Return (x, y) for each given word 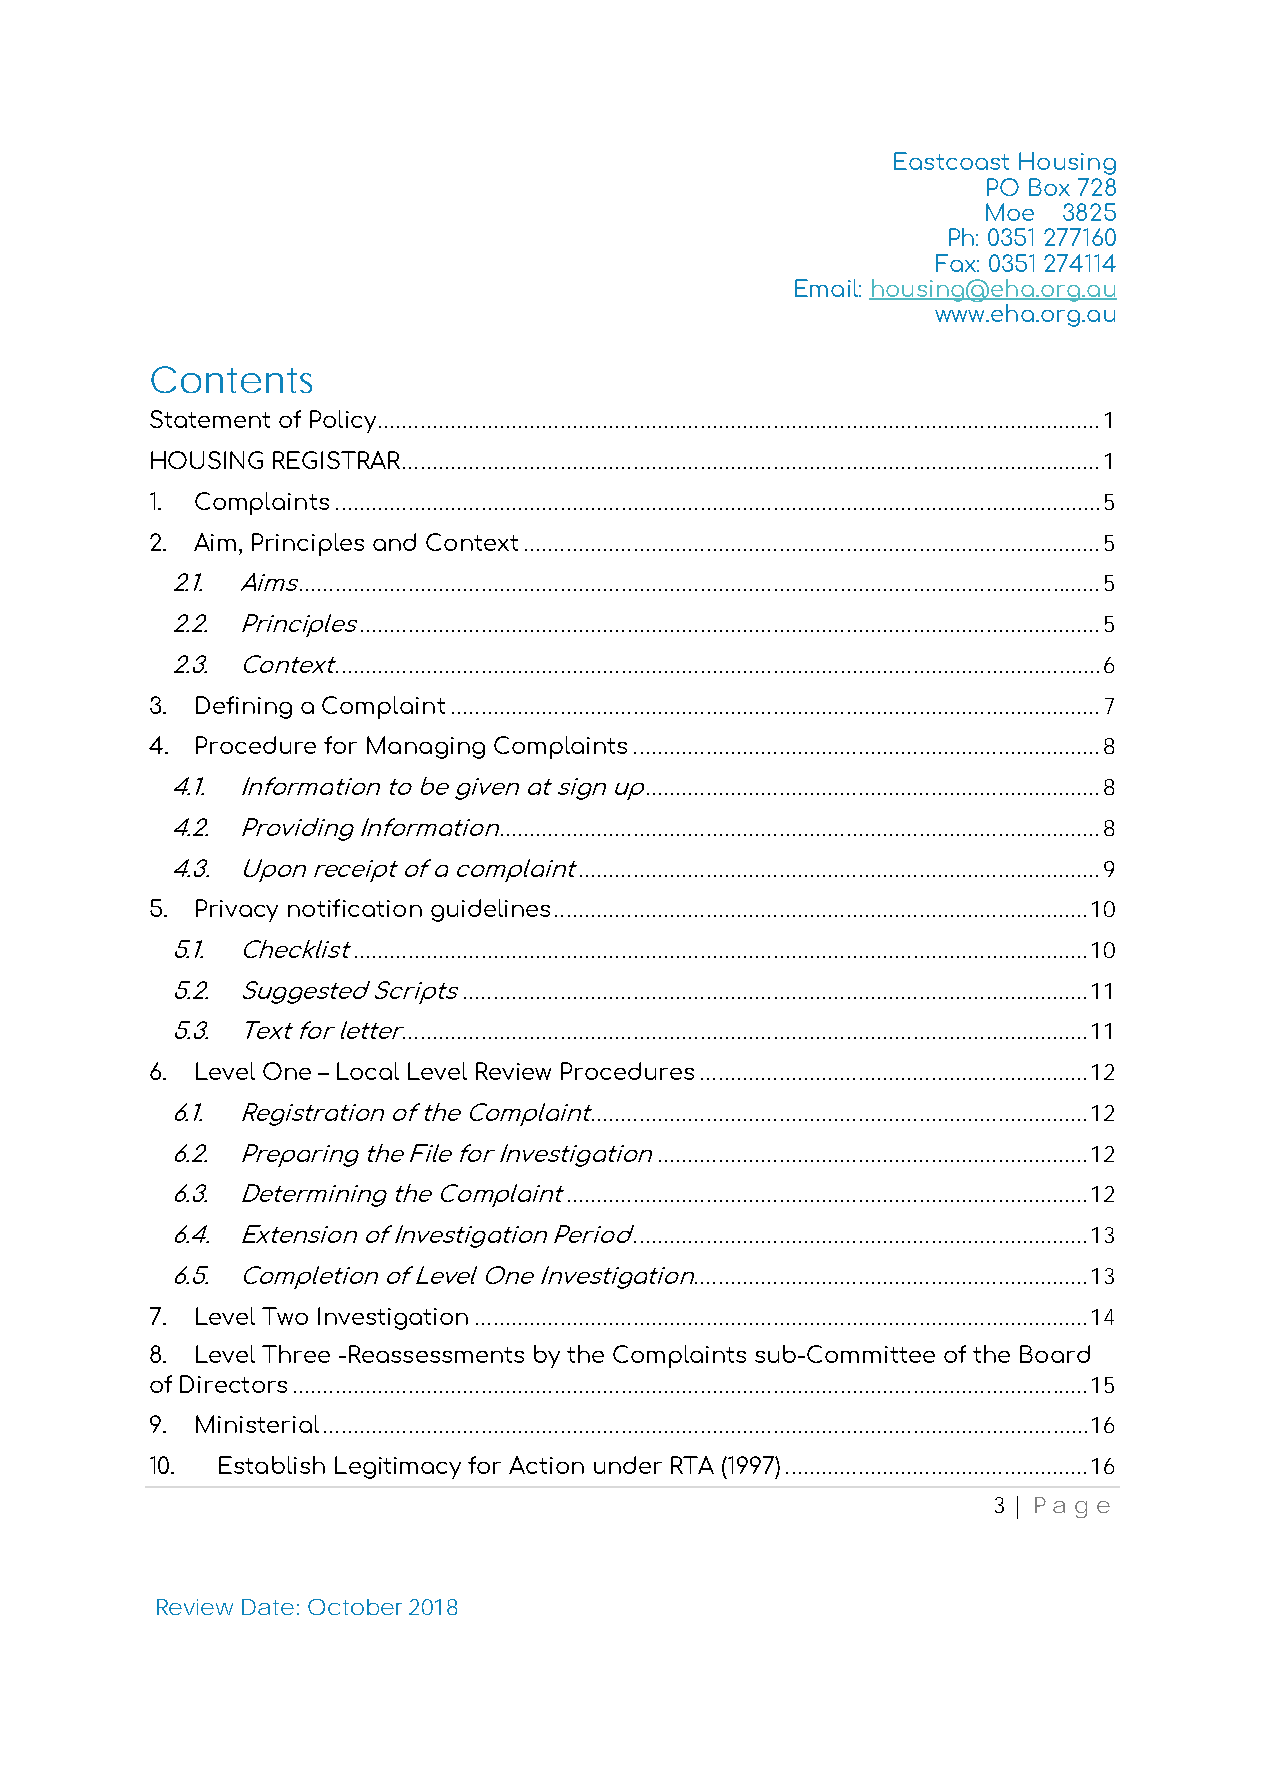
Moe (1010, 212)
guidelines (490, 910)
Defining (244, 707)
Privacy (237, 910)
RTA (692, 1465)
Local (368, 1071)
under (628, 1465)
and (394, 542)
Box (1049, 187)
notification (355, 908)
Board (1055, 1354)
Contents (231, 379)
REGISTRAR (336, 460)
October (355, 1607)
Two (285, 1316)
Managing (426, 747)
